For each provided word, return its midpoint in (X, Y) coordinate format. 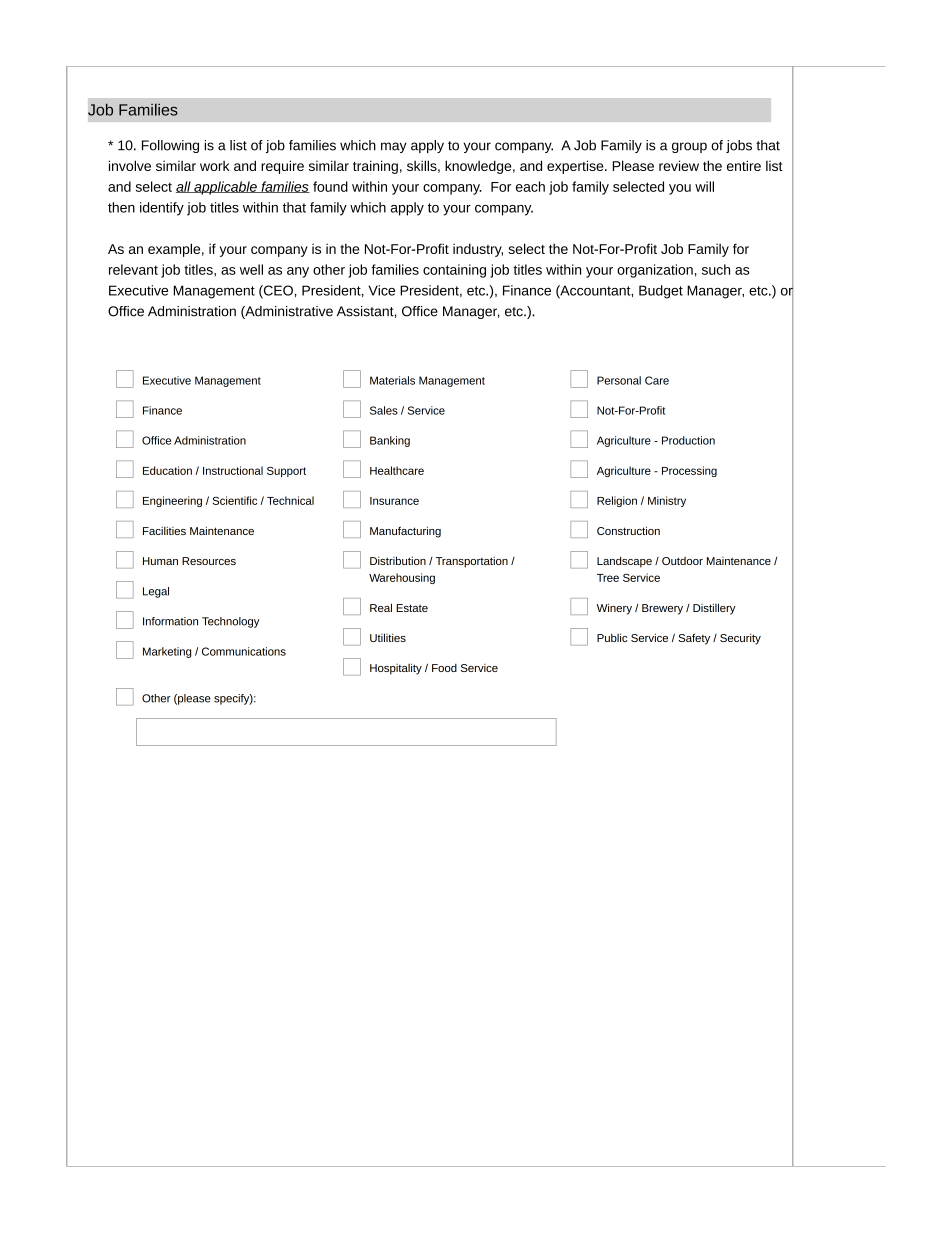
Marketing (167, 652)
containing (454, 271)
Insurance (394, 501)
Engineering (172, 501)
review (679, 165)
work (215, 166)
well (251, 269)
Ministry (667, 501)
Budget (661, 292)
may (394, 147)
